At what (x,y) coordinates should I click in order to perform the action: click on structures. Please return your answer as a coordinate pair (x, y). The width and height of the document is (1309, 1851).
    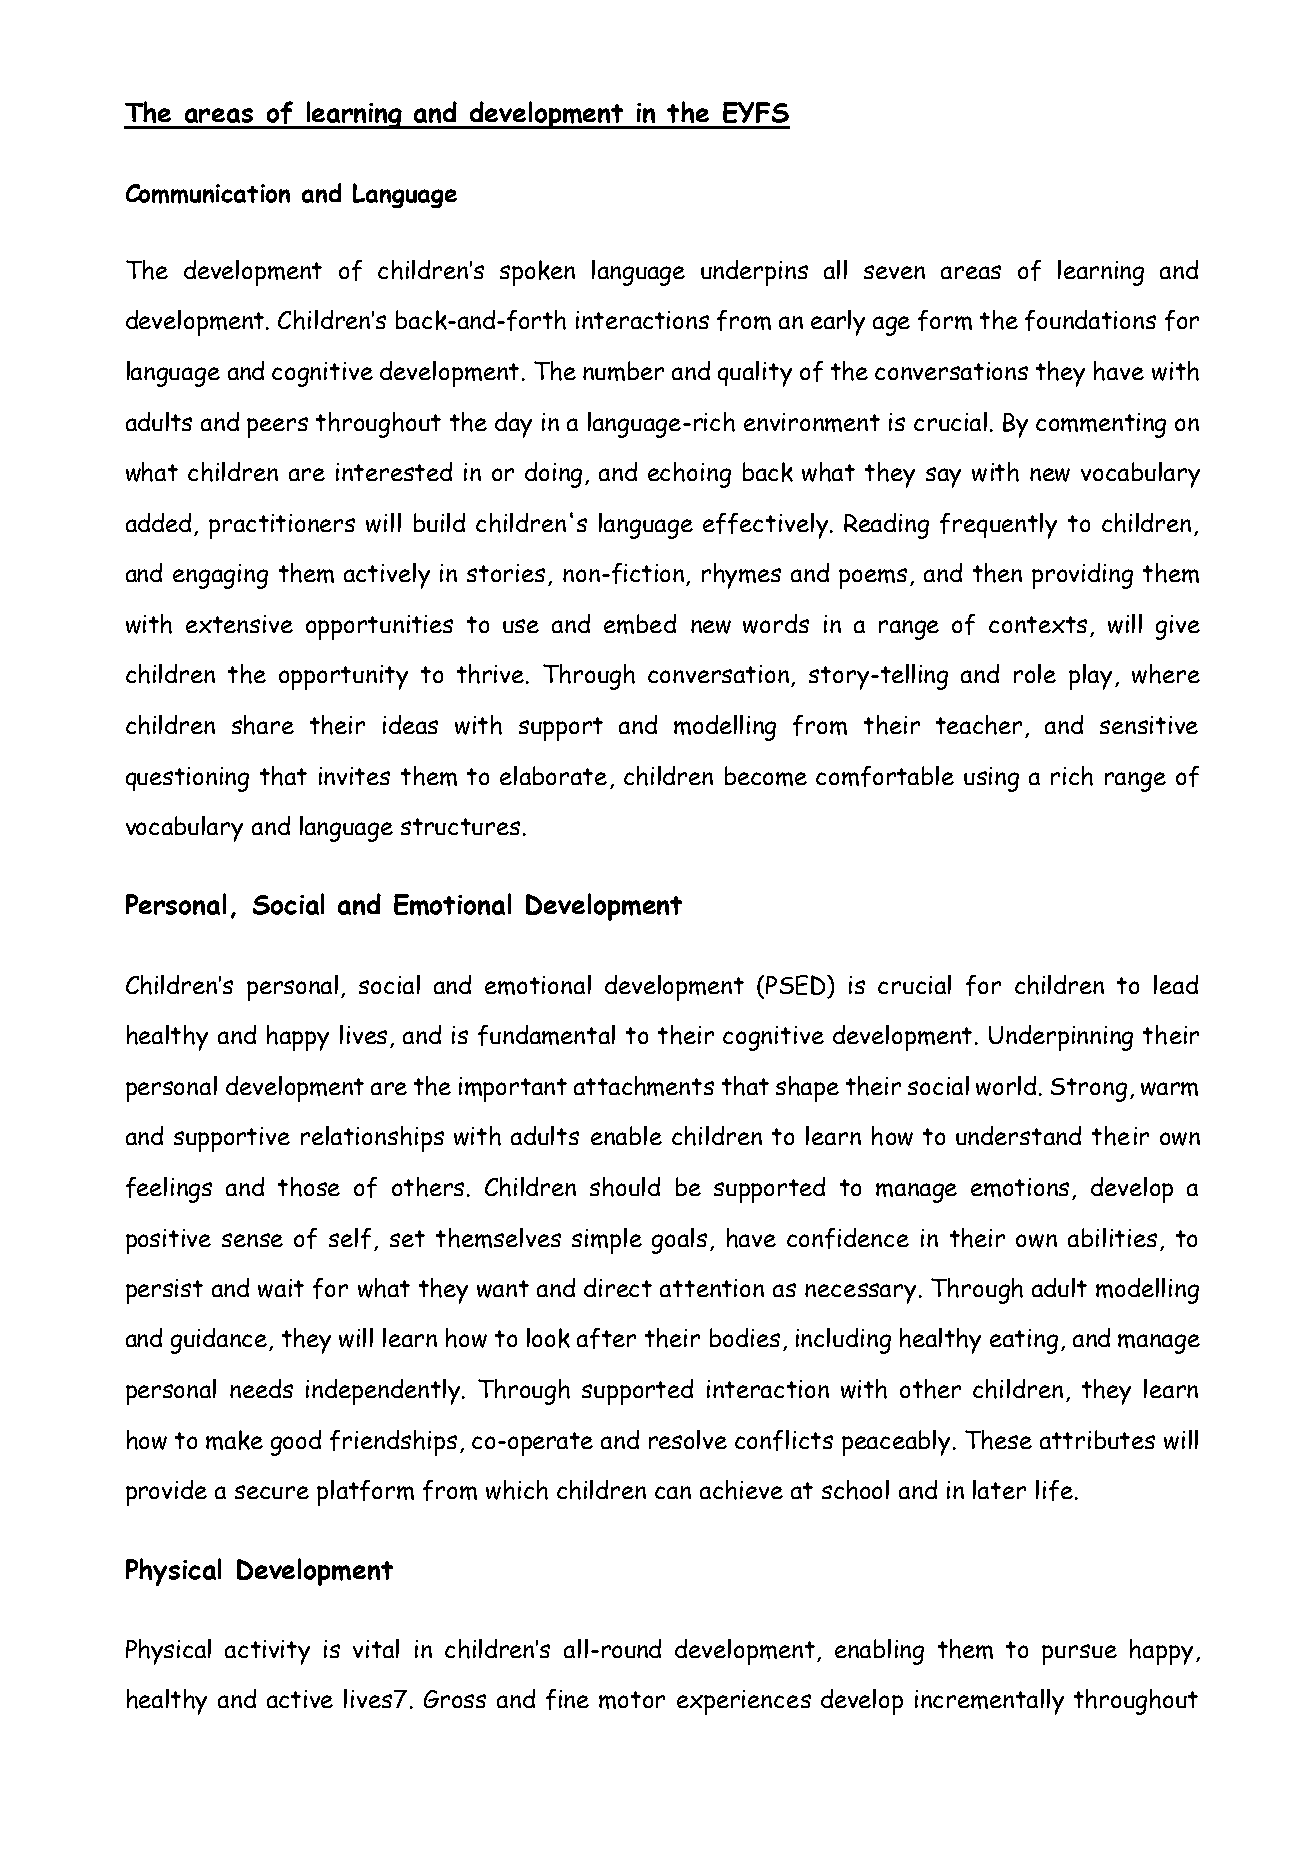
    Looking at the image, I should click on (460, 826).
